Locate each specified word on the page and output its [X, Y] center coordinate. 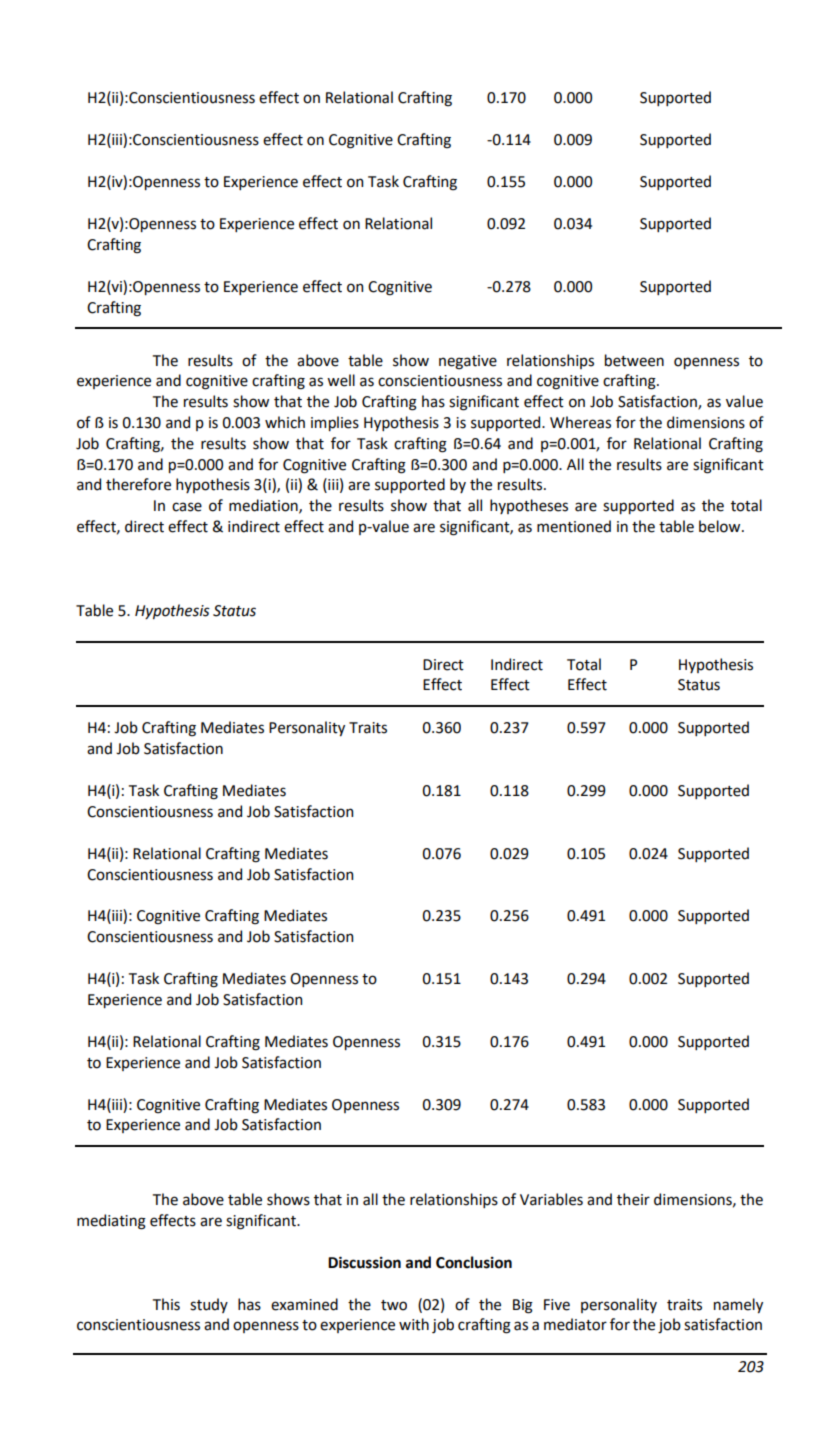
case [187, 507]
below [721, 526]
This [166, 1304]
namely [738, 1305]
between [634, 360]
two [394, 1305]
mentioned [574, 526]
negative [468, 362]
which [285, 422]
